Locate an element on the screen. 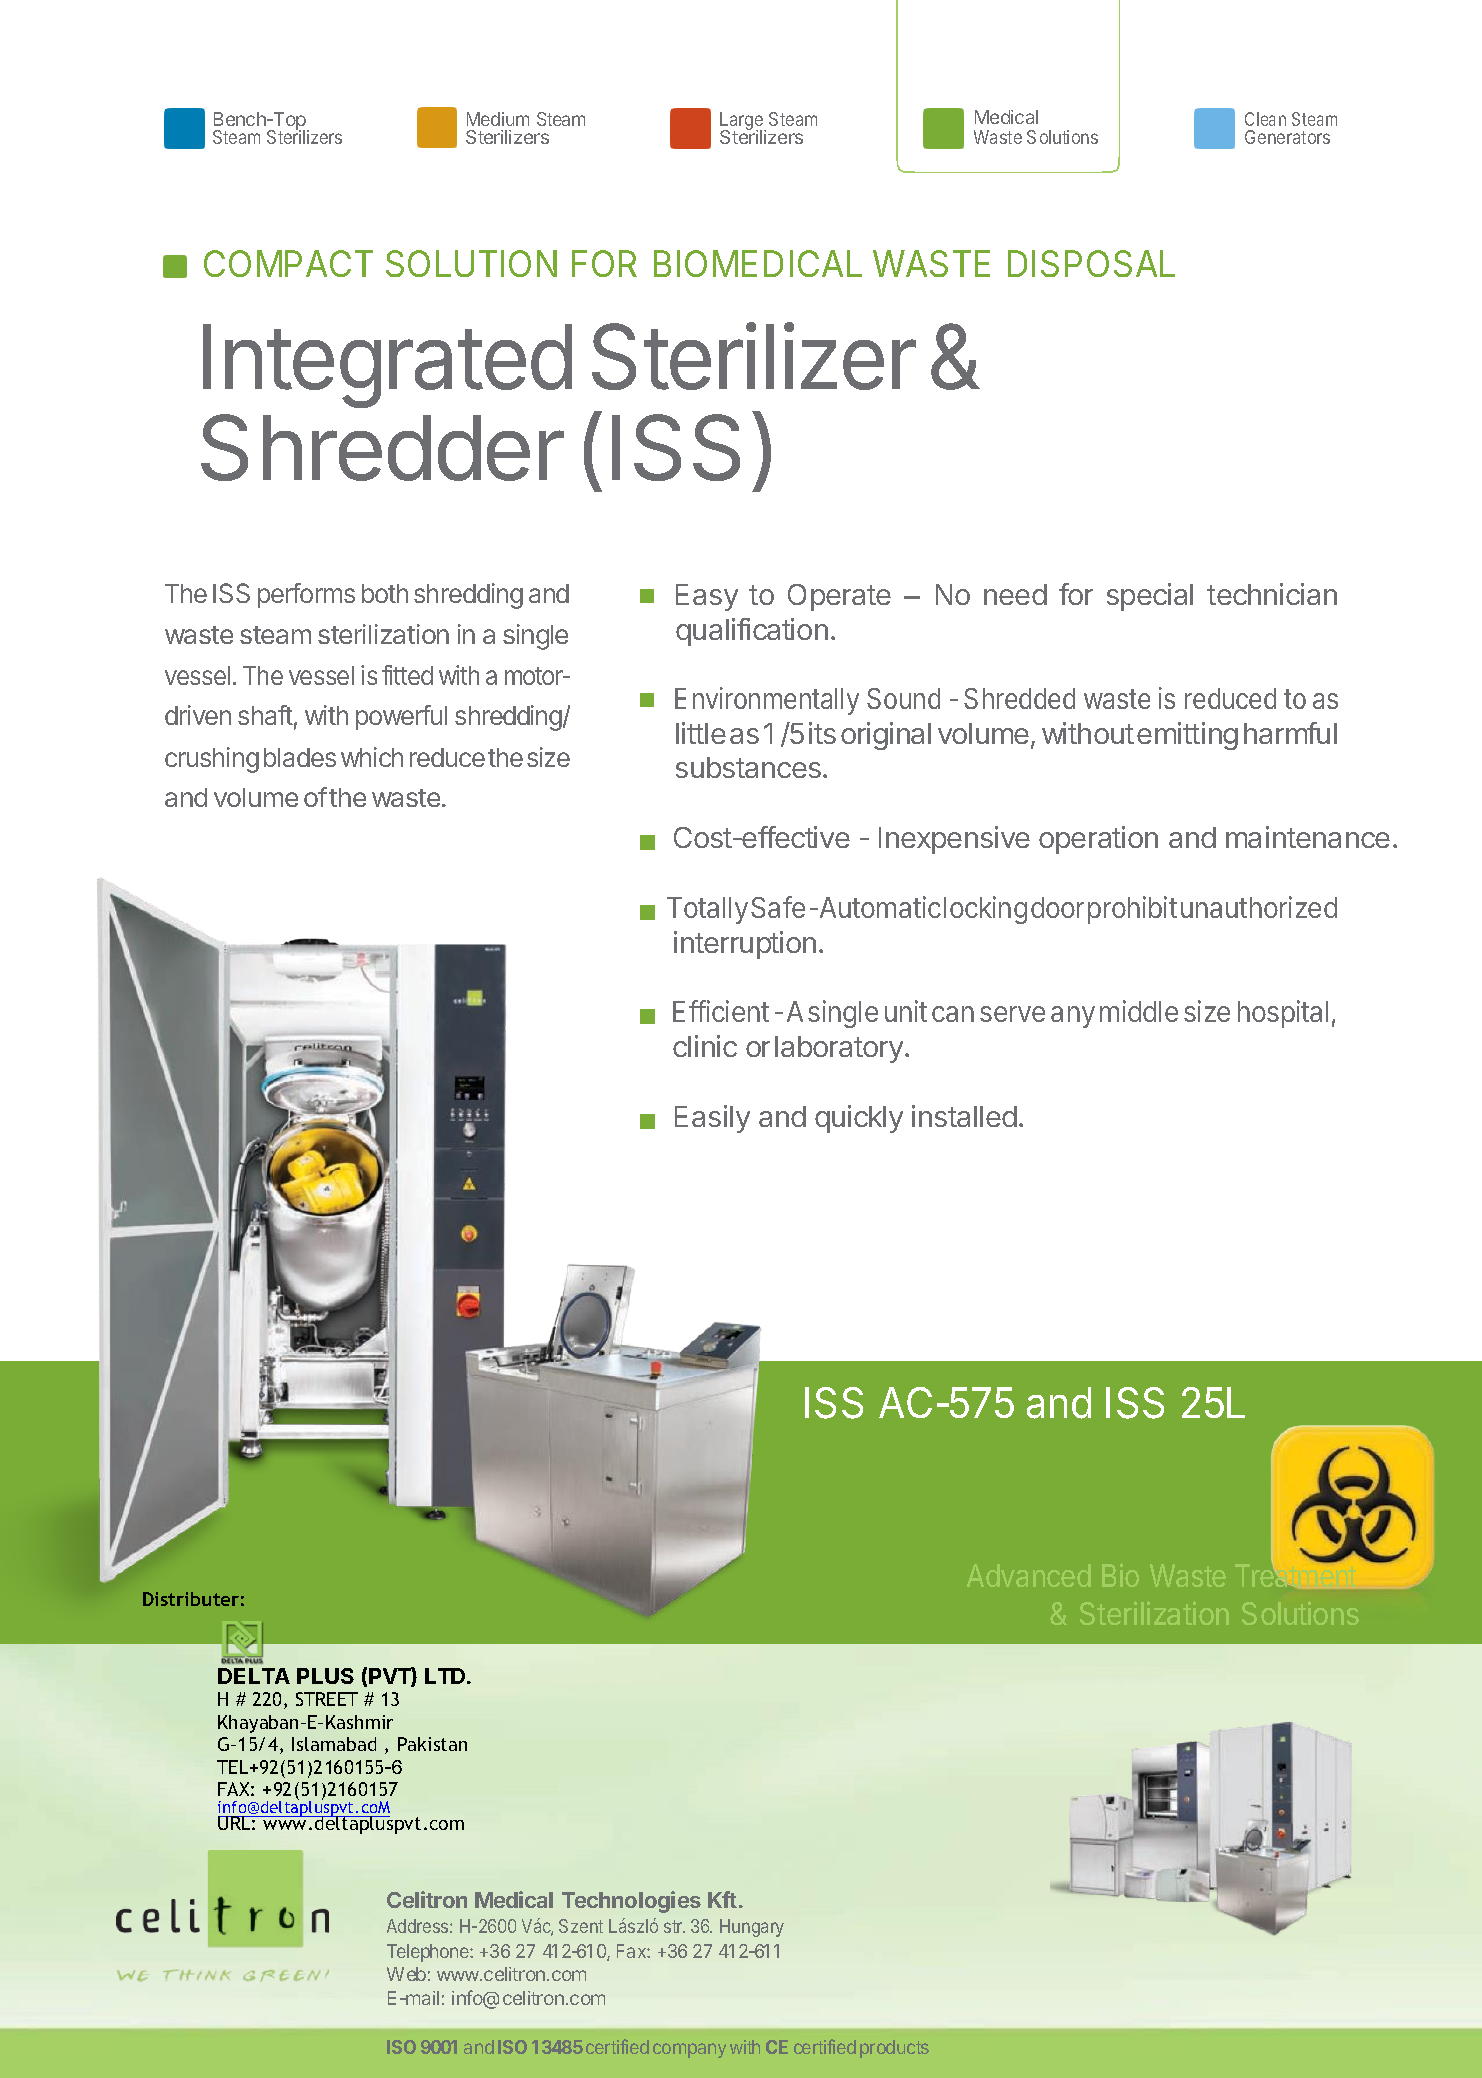  substances is located at coordinates (748, 767).
